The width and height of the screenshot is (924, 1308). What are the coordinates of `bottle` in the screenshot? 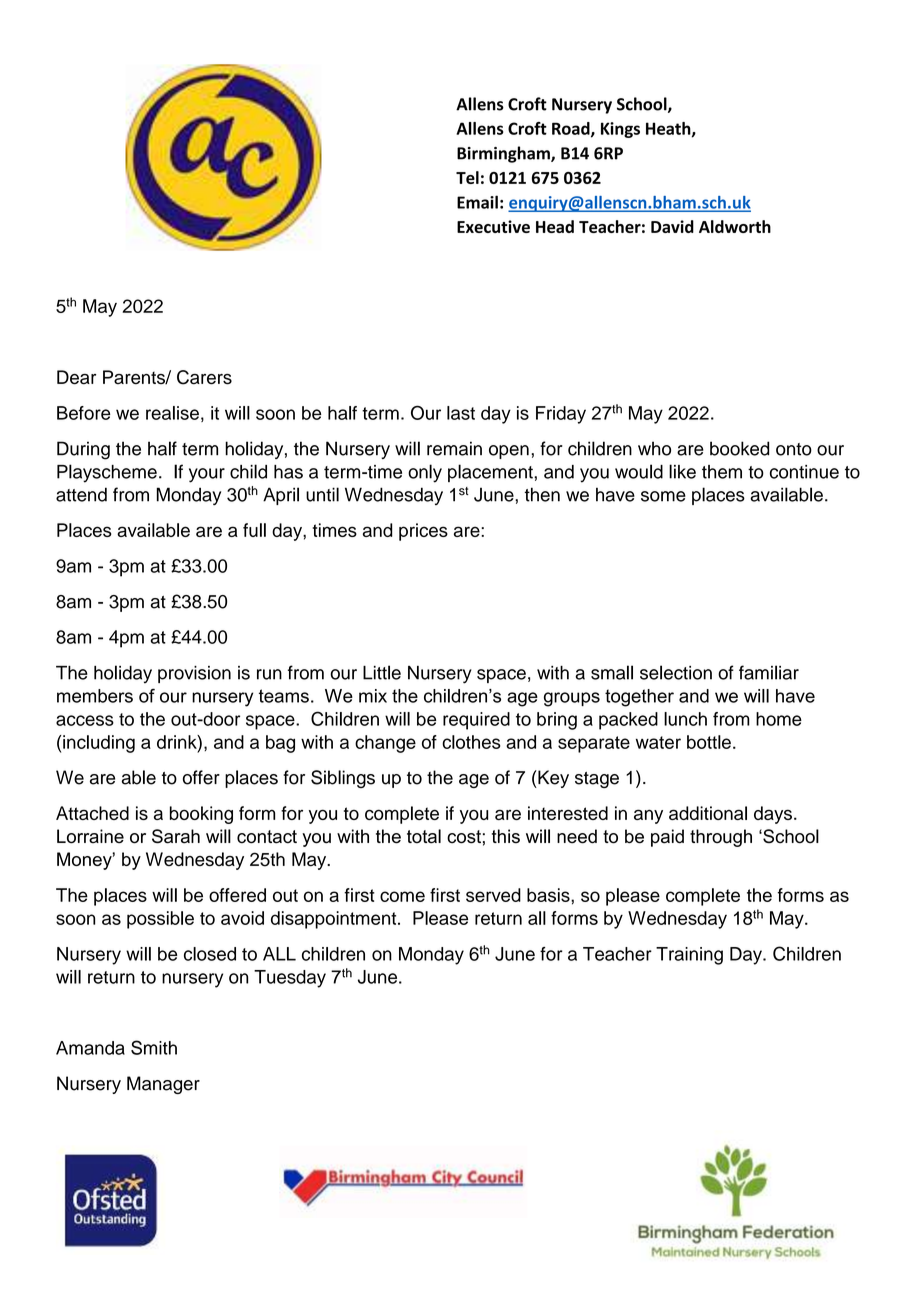 It's located at (709, 742).
